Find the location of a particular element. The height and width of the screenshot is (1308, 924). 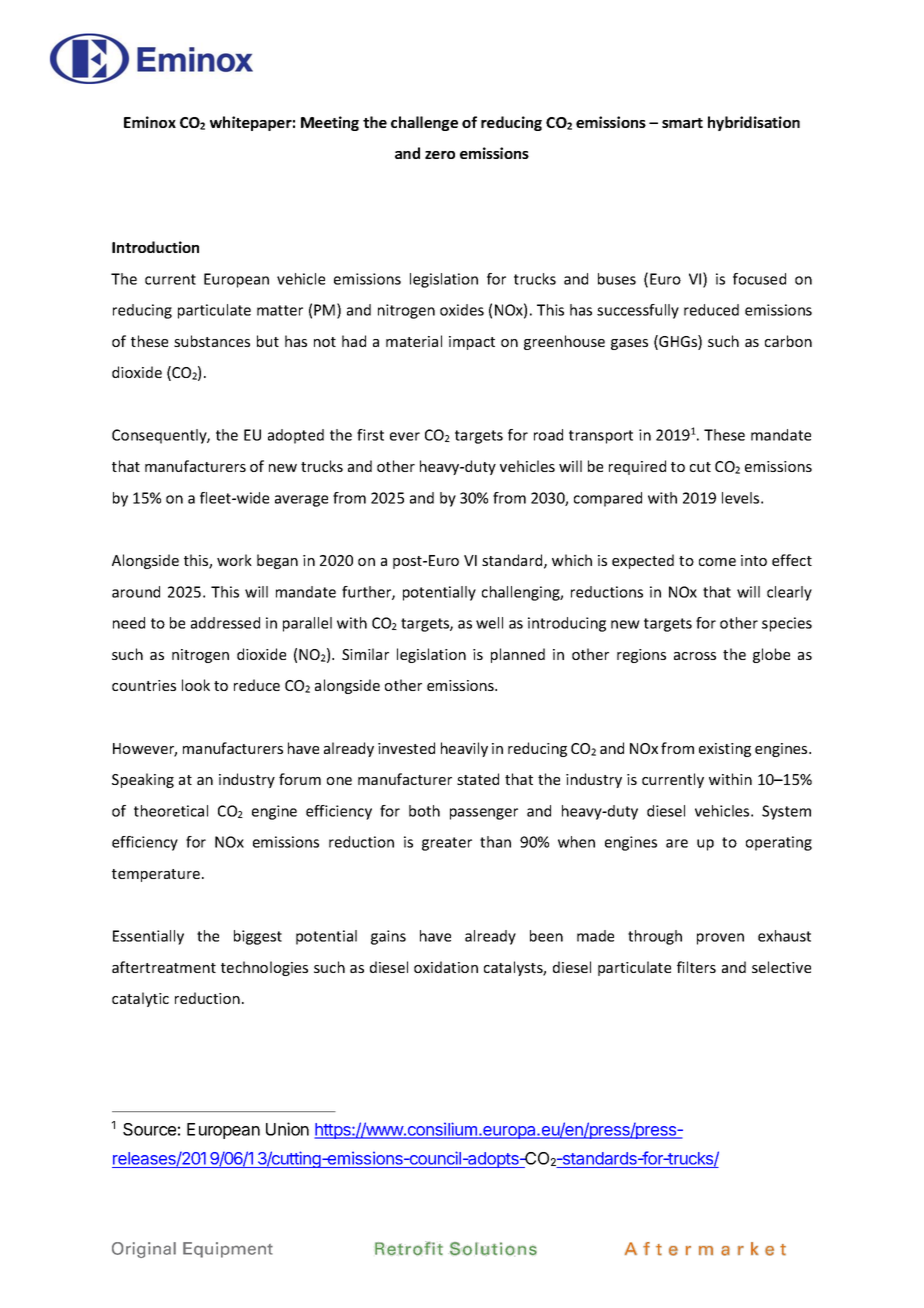

Union is located at coordinates (287, 1129).
